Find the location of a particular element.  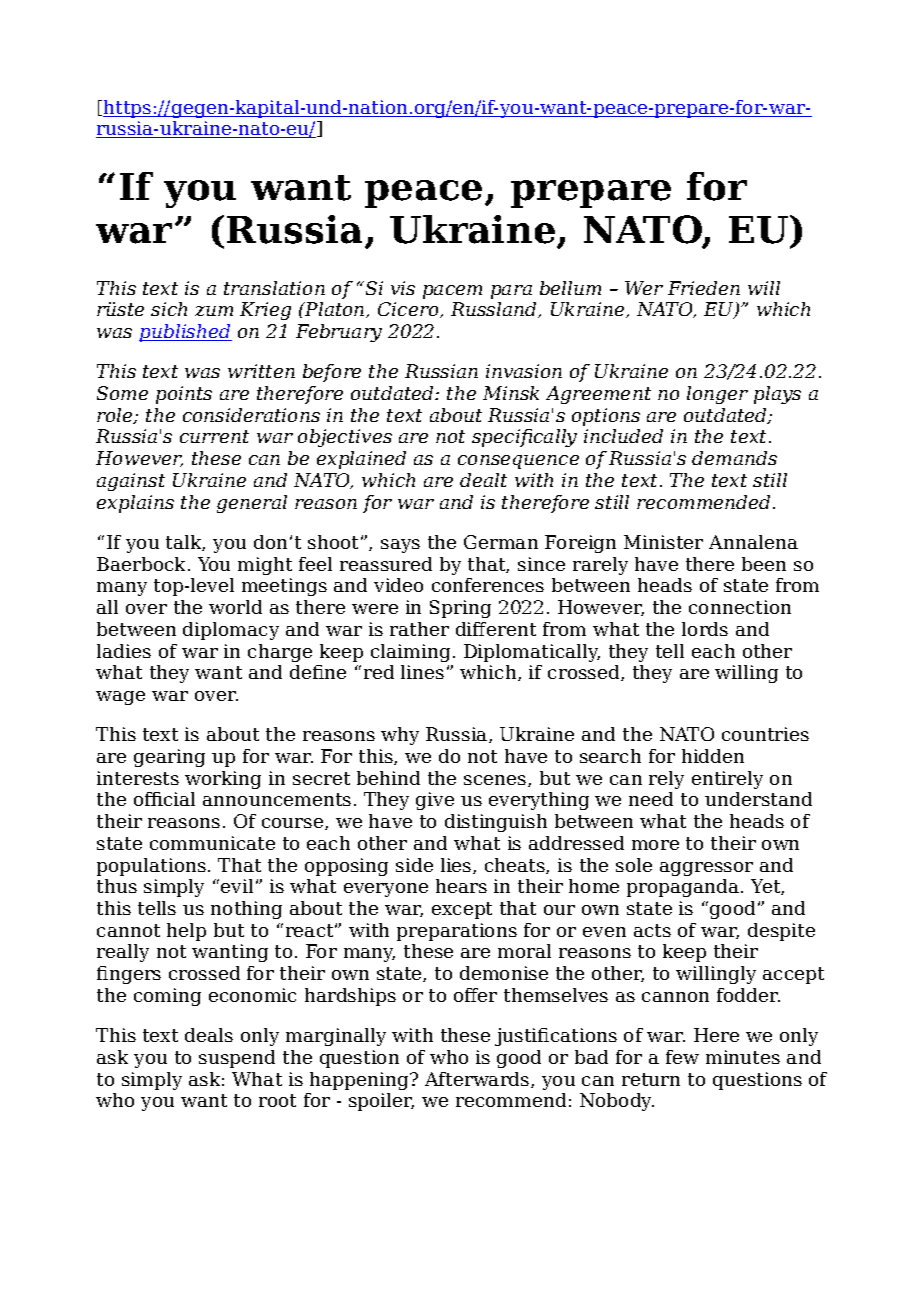

dealt is located at coordinates (483, 480).
